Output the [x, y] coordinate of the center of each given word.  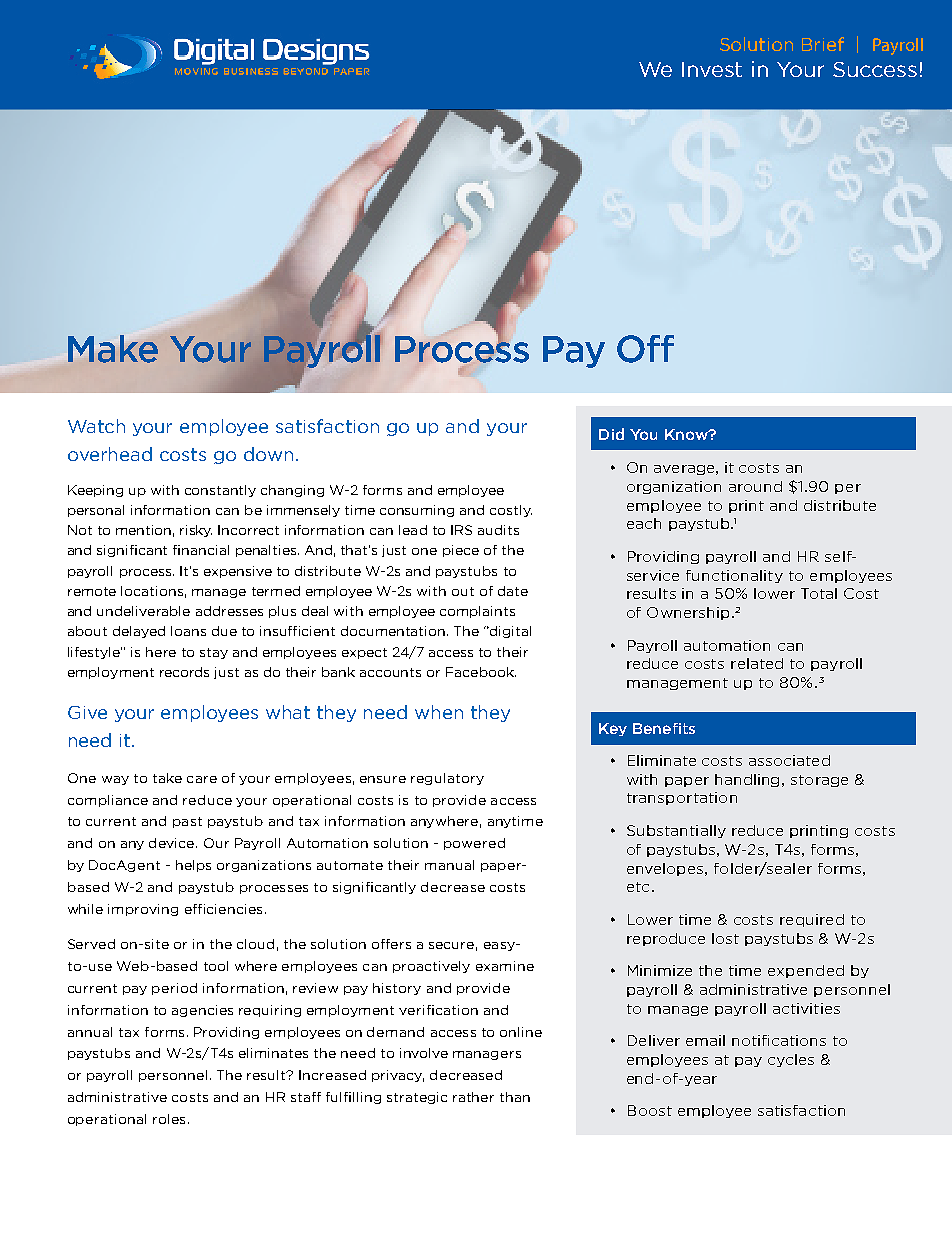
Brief [823, 44]
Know [687, 434]
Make [113, 349]
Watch [96, 426]
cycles [791, 1060]
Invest [712, 69]
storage [819, 781]
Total [819, 593]
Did [611, 434]
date [513, 591]
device [173, 843]
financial [201, 550]
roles [169, 1119]
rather [473, 1097]
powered [474, 844]
